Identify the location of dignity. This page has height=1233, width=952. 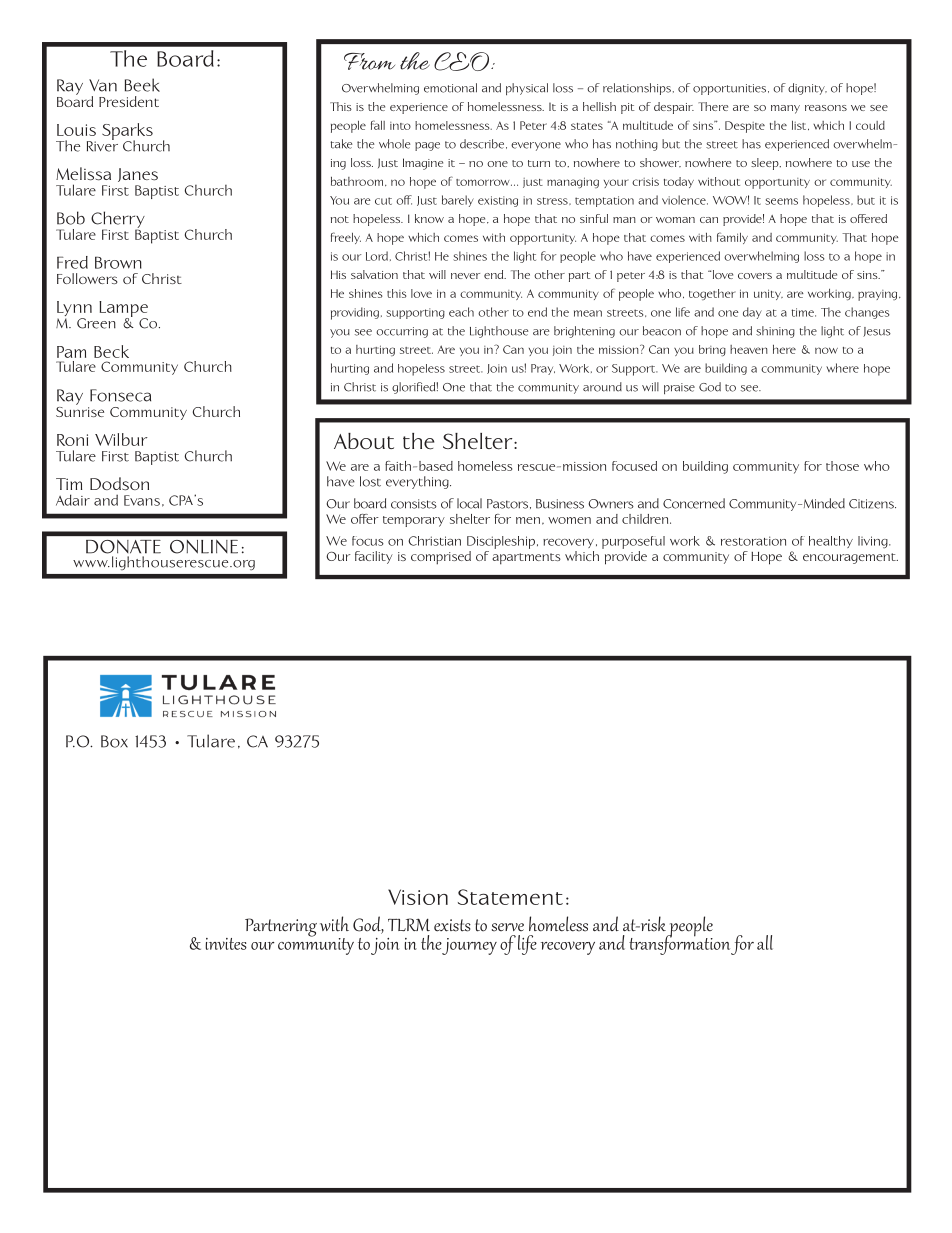
(807, 89).
